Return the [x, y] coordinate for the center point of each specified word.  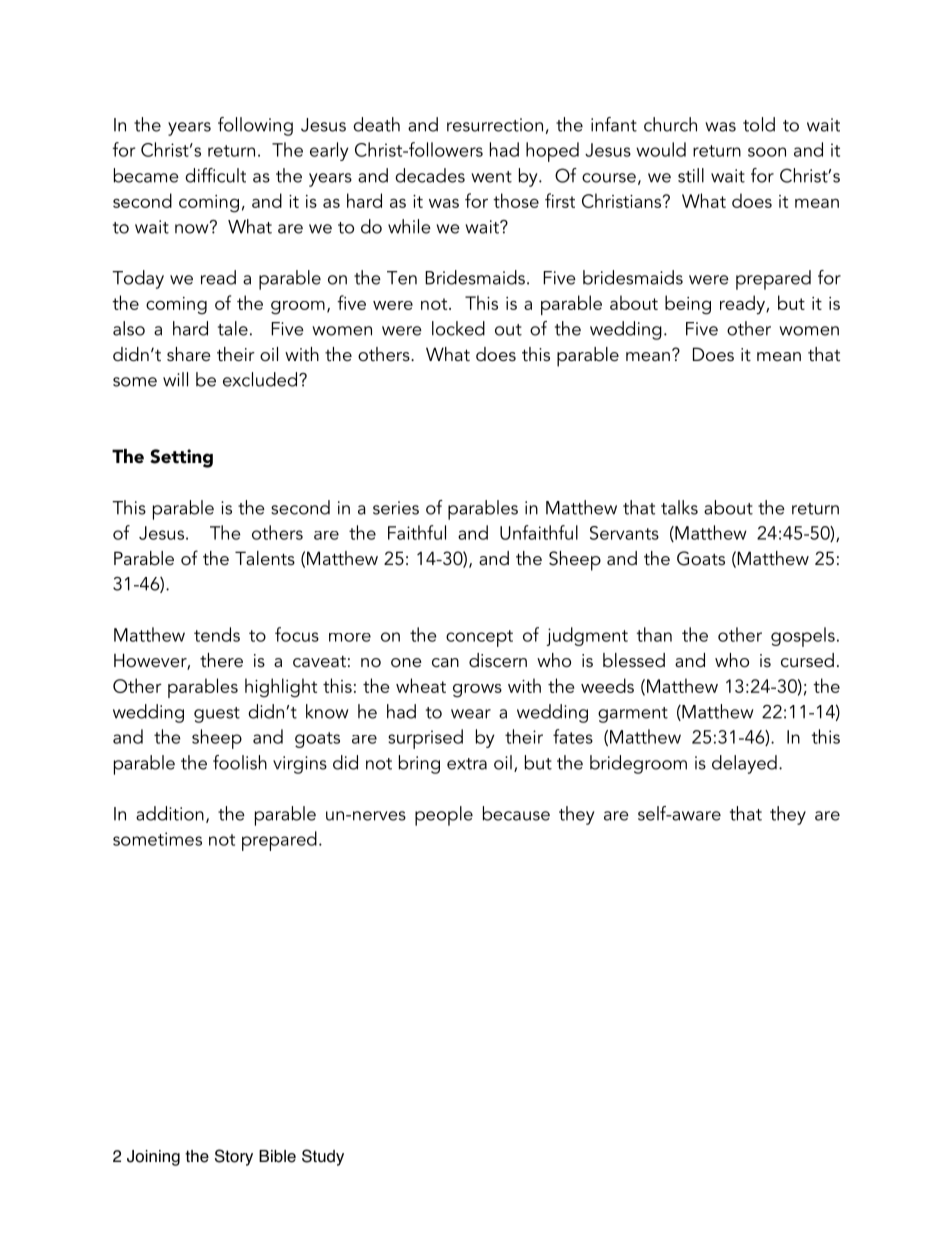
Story [234, 1157]
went [491, 177]
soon [767, 152]
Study [323, 1157]
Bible [277, 1156]
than [654, 634]
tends [217, 634]
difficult [215, 175]
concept [479, 638]
